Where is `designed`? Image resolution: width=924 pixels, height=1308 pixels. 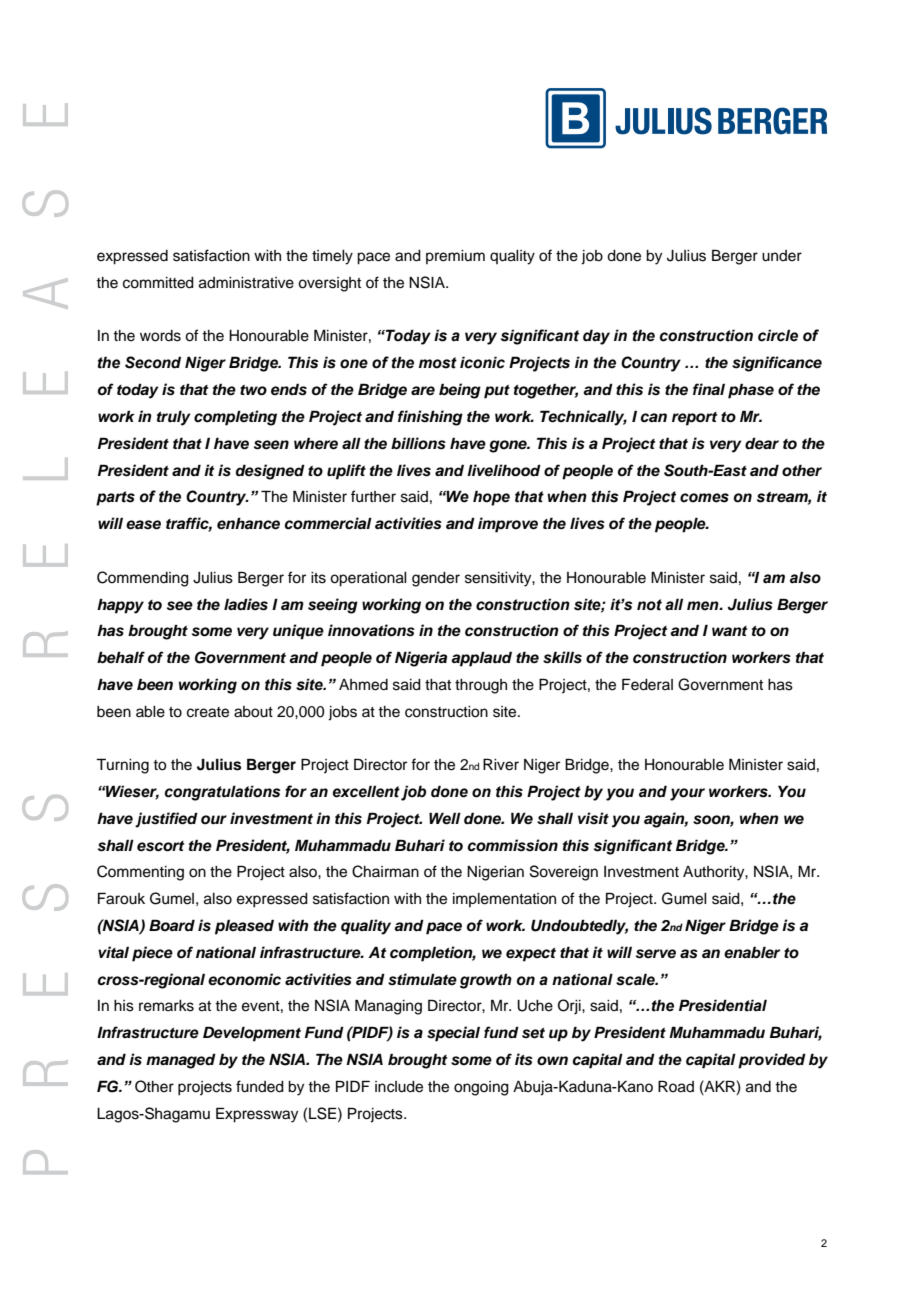 designed is located at coordinates (270, 472).
